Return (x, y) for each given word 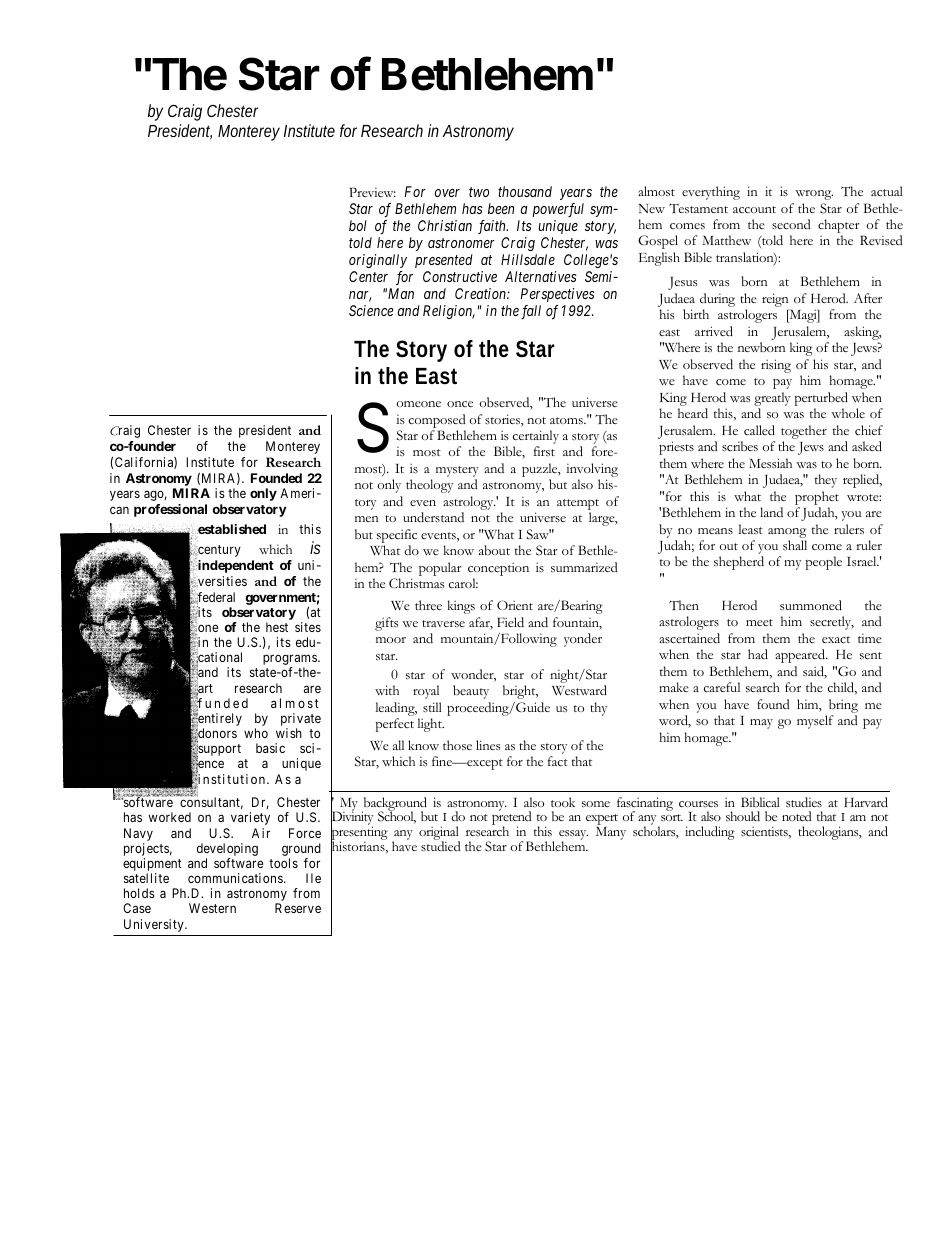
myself (815, 722)
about (494, 550)
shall (795, 545)
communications (235, 878)
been (501, 208)
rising (776, 366)
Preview (372, 192)
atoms (567, 421)
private (301, 721)
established (231, 529)
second (791, 224)
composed (437, 421)
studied (441, 846)
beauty (471, 692)
